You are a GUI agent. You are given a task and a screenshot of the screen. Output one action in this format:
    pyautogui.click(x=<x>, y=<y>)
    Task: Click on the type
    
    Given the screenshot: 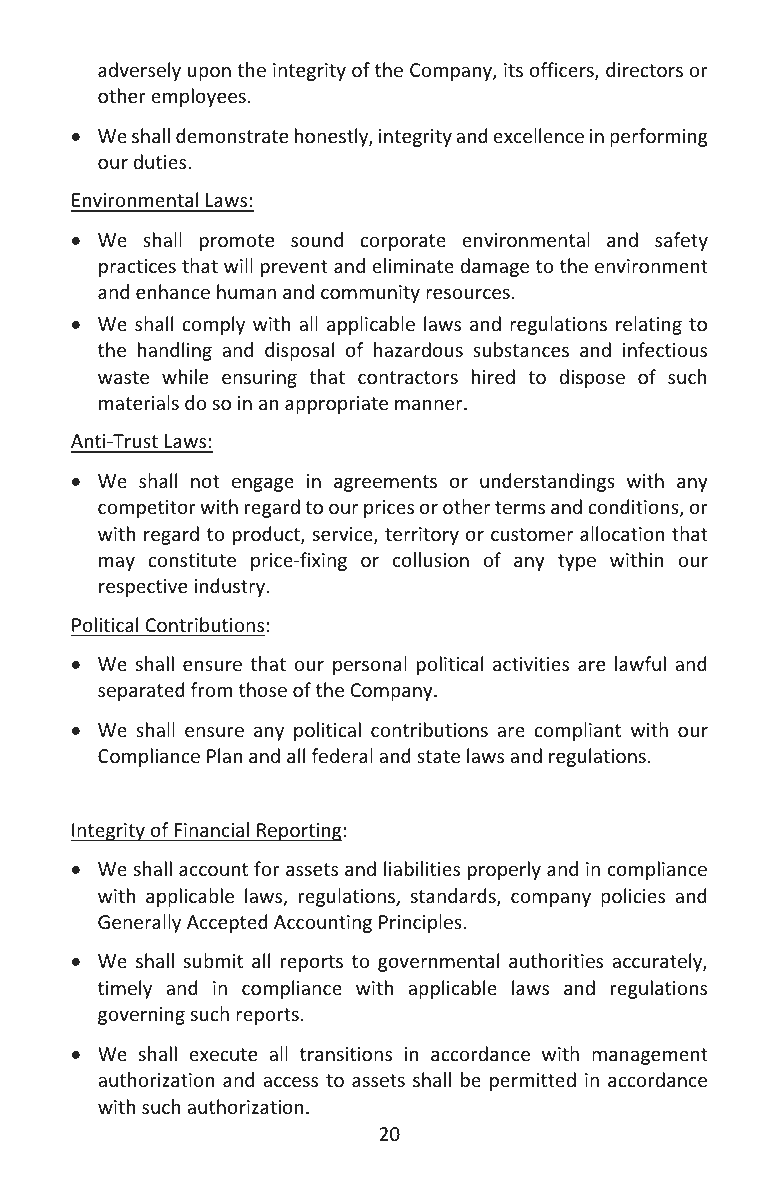 What is the action you would take?
    pyautogui.click(x=577, y=562)
